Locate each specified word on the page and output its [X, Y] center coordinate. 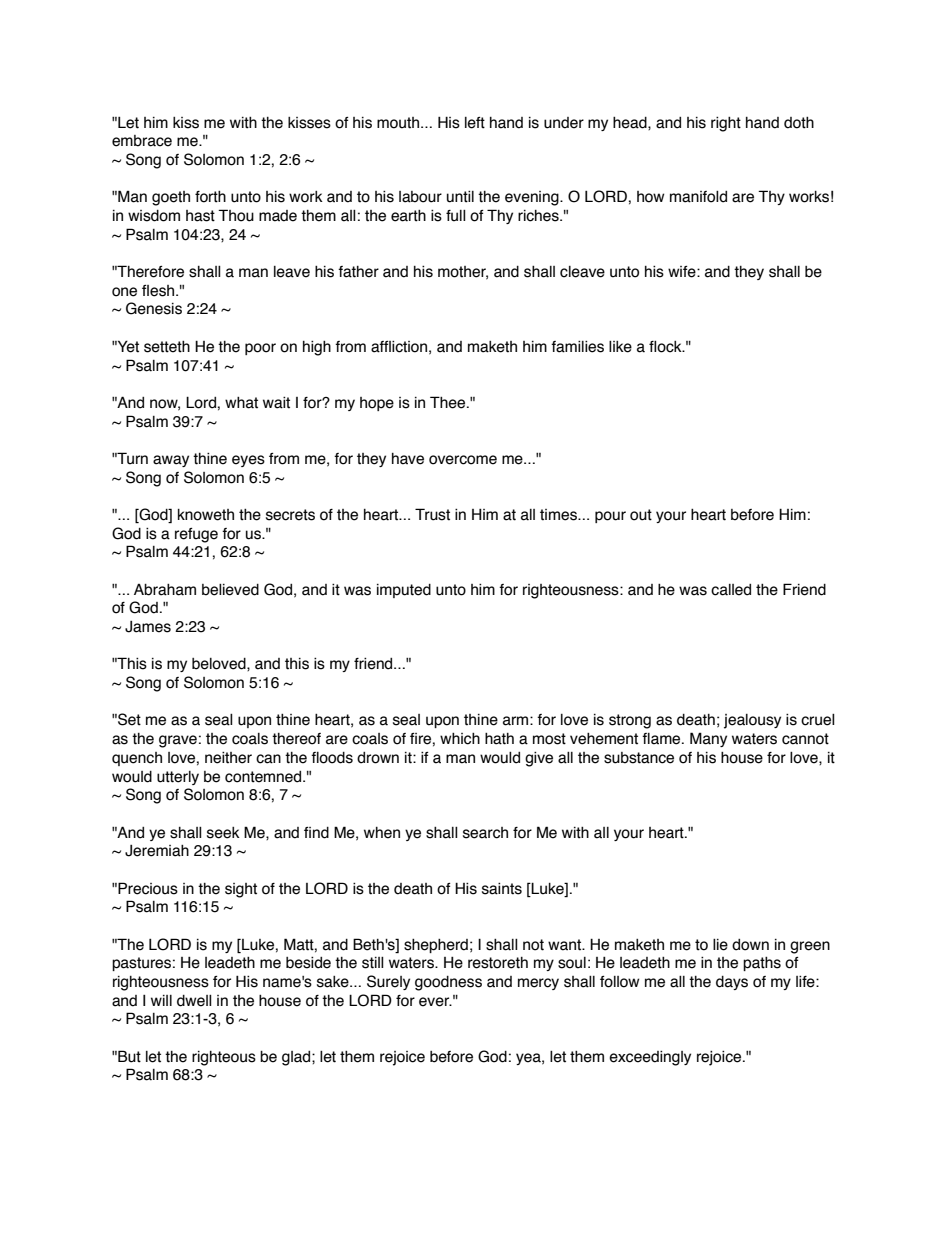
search [485, 833]
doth [799, 123]
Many [708, 739]
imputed [404, 591]
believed [230, 590]
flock [666, 347]
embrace [142, 141]
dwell [194, 1001]
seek [223, 833]
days [732, 983]
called [731, 590]
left [475, 123]
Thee [449, 402]
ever [435, 1002]
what [241, 403]
